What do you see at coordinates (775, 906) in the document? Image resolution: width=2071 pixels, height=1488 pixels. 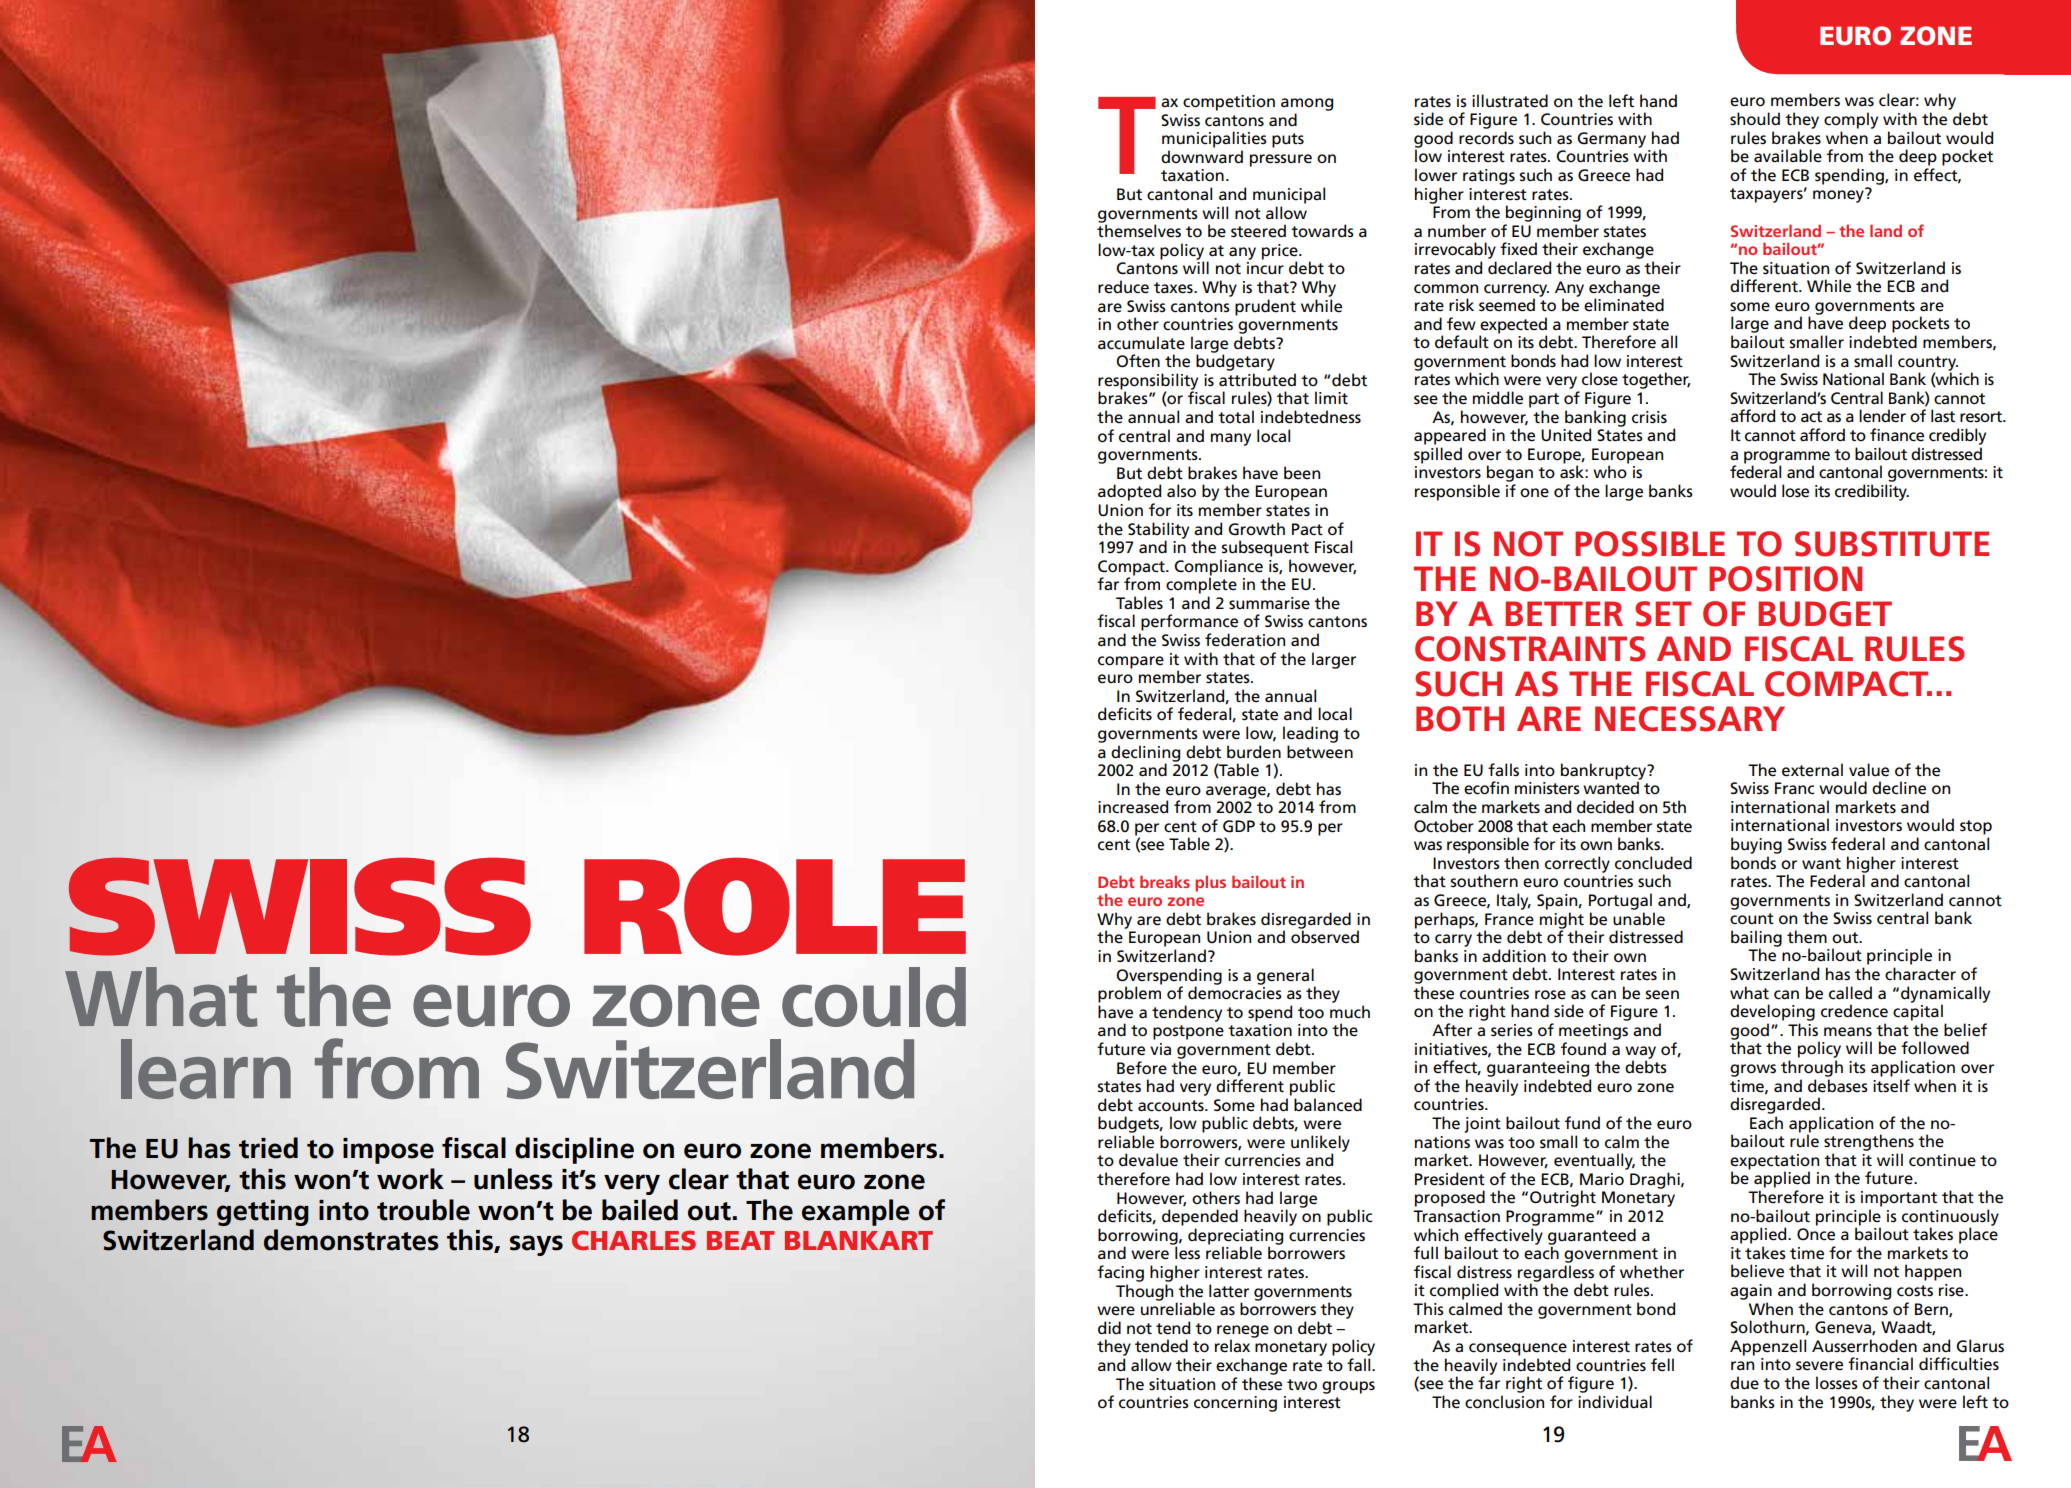 I see `ROLE` at bounding box center [775, 906].
